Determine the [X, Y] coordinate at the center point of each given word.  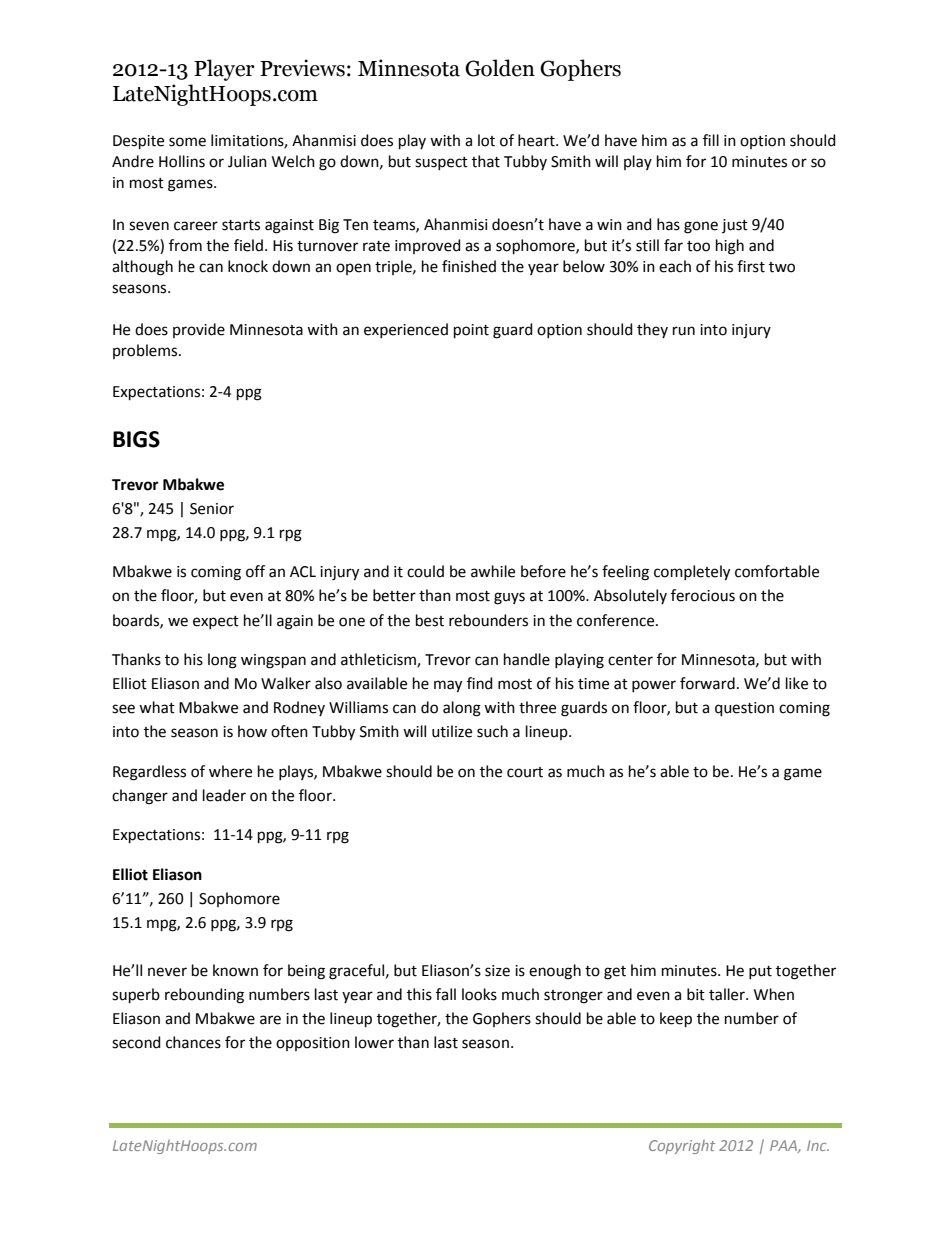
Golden [500, 68]
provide [199, 330]
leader [224, 795]
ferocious [703, 595]
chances [193, 1042]
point [471, 331]
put [760, 972]
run [684, 331]
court [525, 772]
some [187, 142]
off [255, 571]
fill [711, 140]
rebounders [488, 620]
